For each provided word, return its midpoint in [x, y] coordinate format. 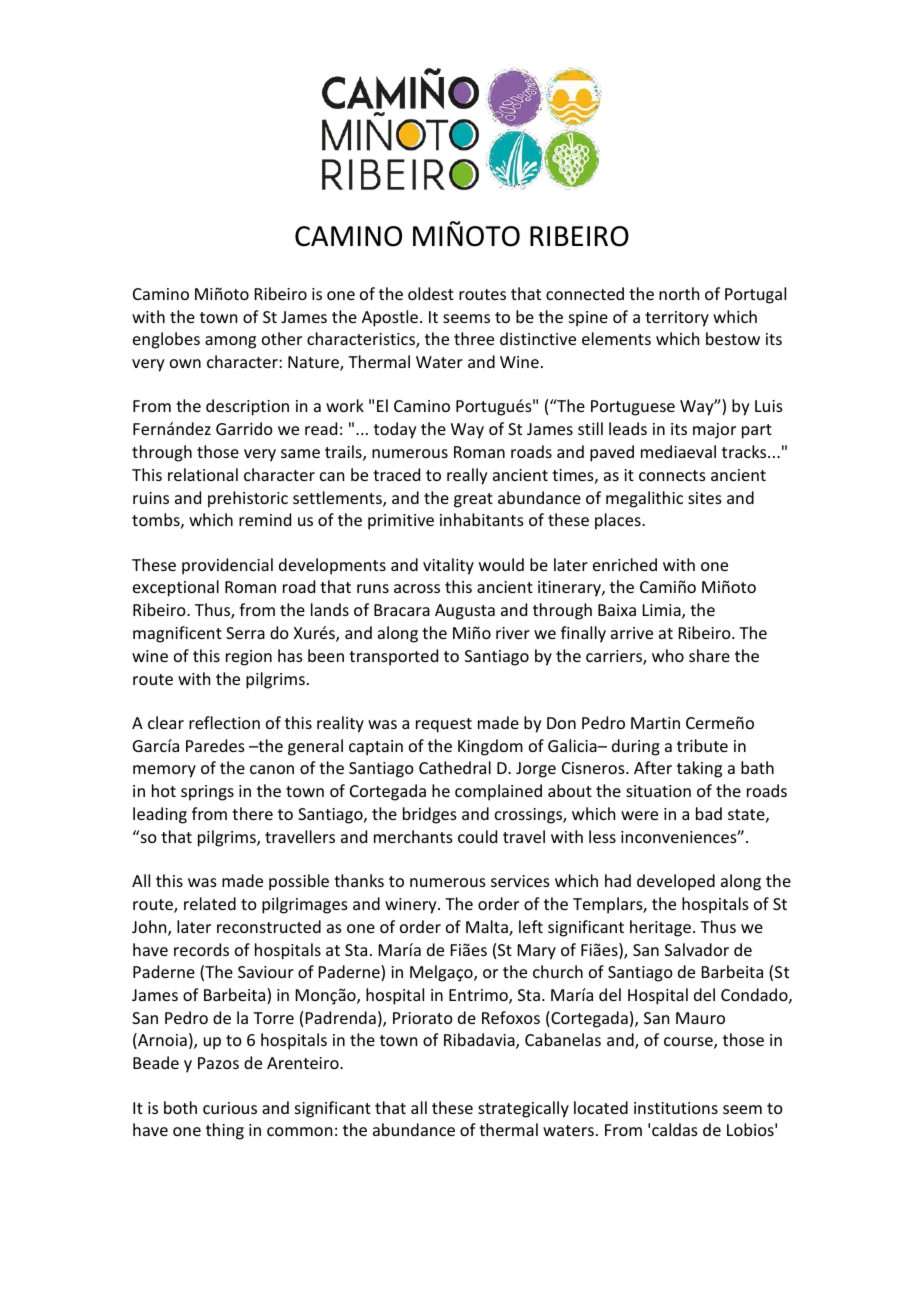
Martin [655, 723]
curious [230, 1108]
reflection [224, 722]
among [230, 342]
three [474, 338]
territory [677, 319]
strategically [523, 1109]
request [444, 725]
